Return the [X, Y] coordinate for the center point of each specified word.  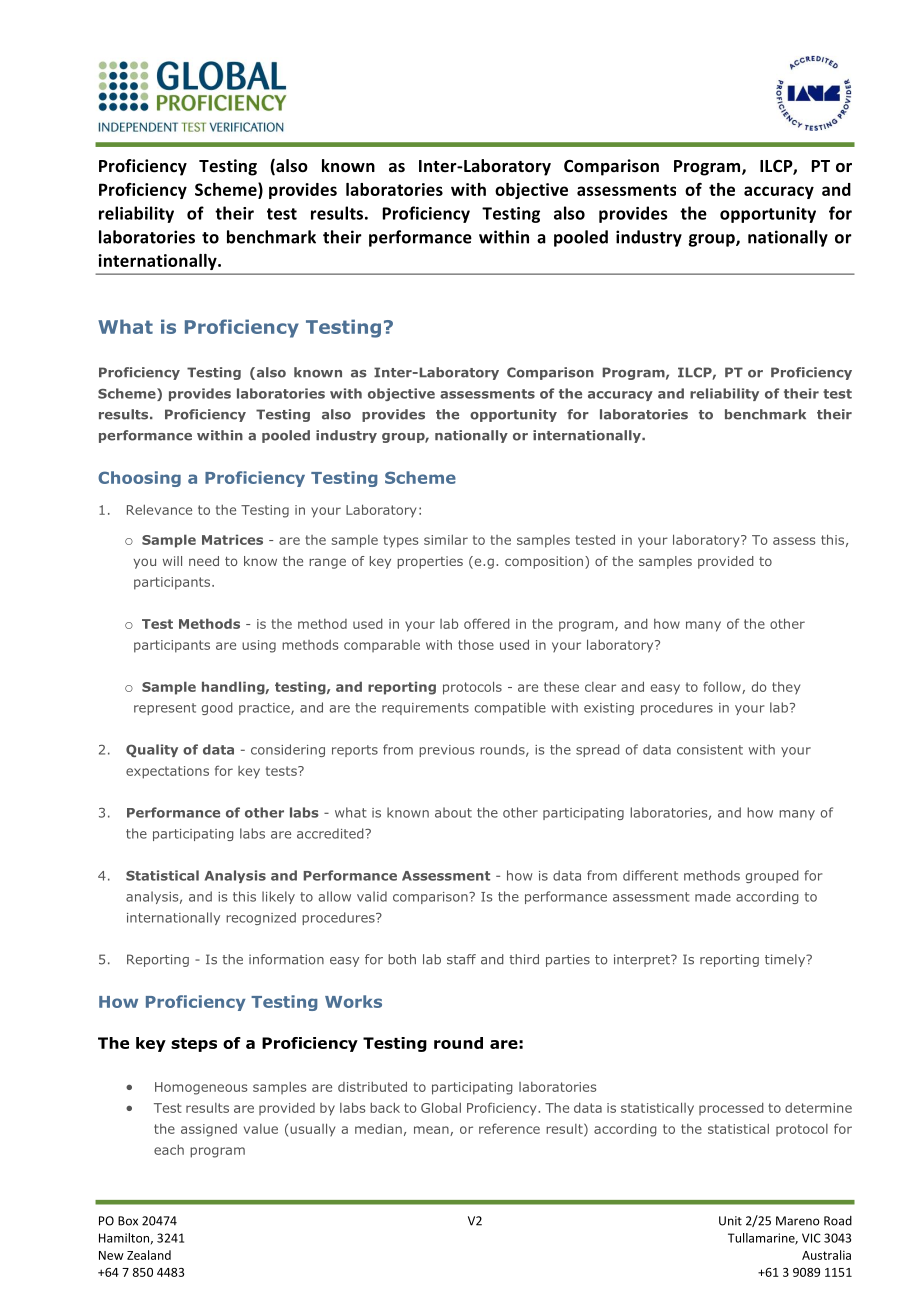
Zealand [149, 1255]
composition [544, 562]
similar [446, 539]
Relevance [159, 509]
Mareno [797, 1221]
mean [432, 1131]
